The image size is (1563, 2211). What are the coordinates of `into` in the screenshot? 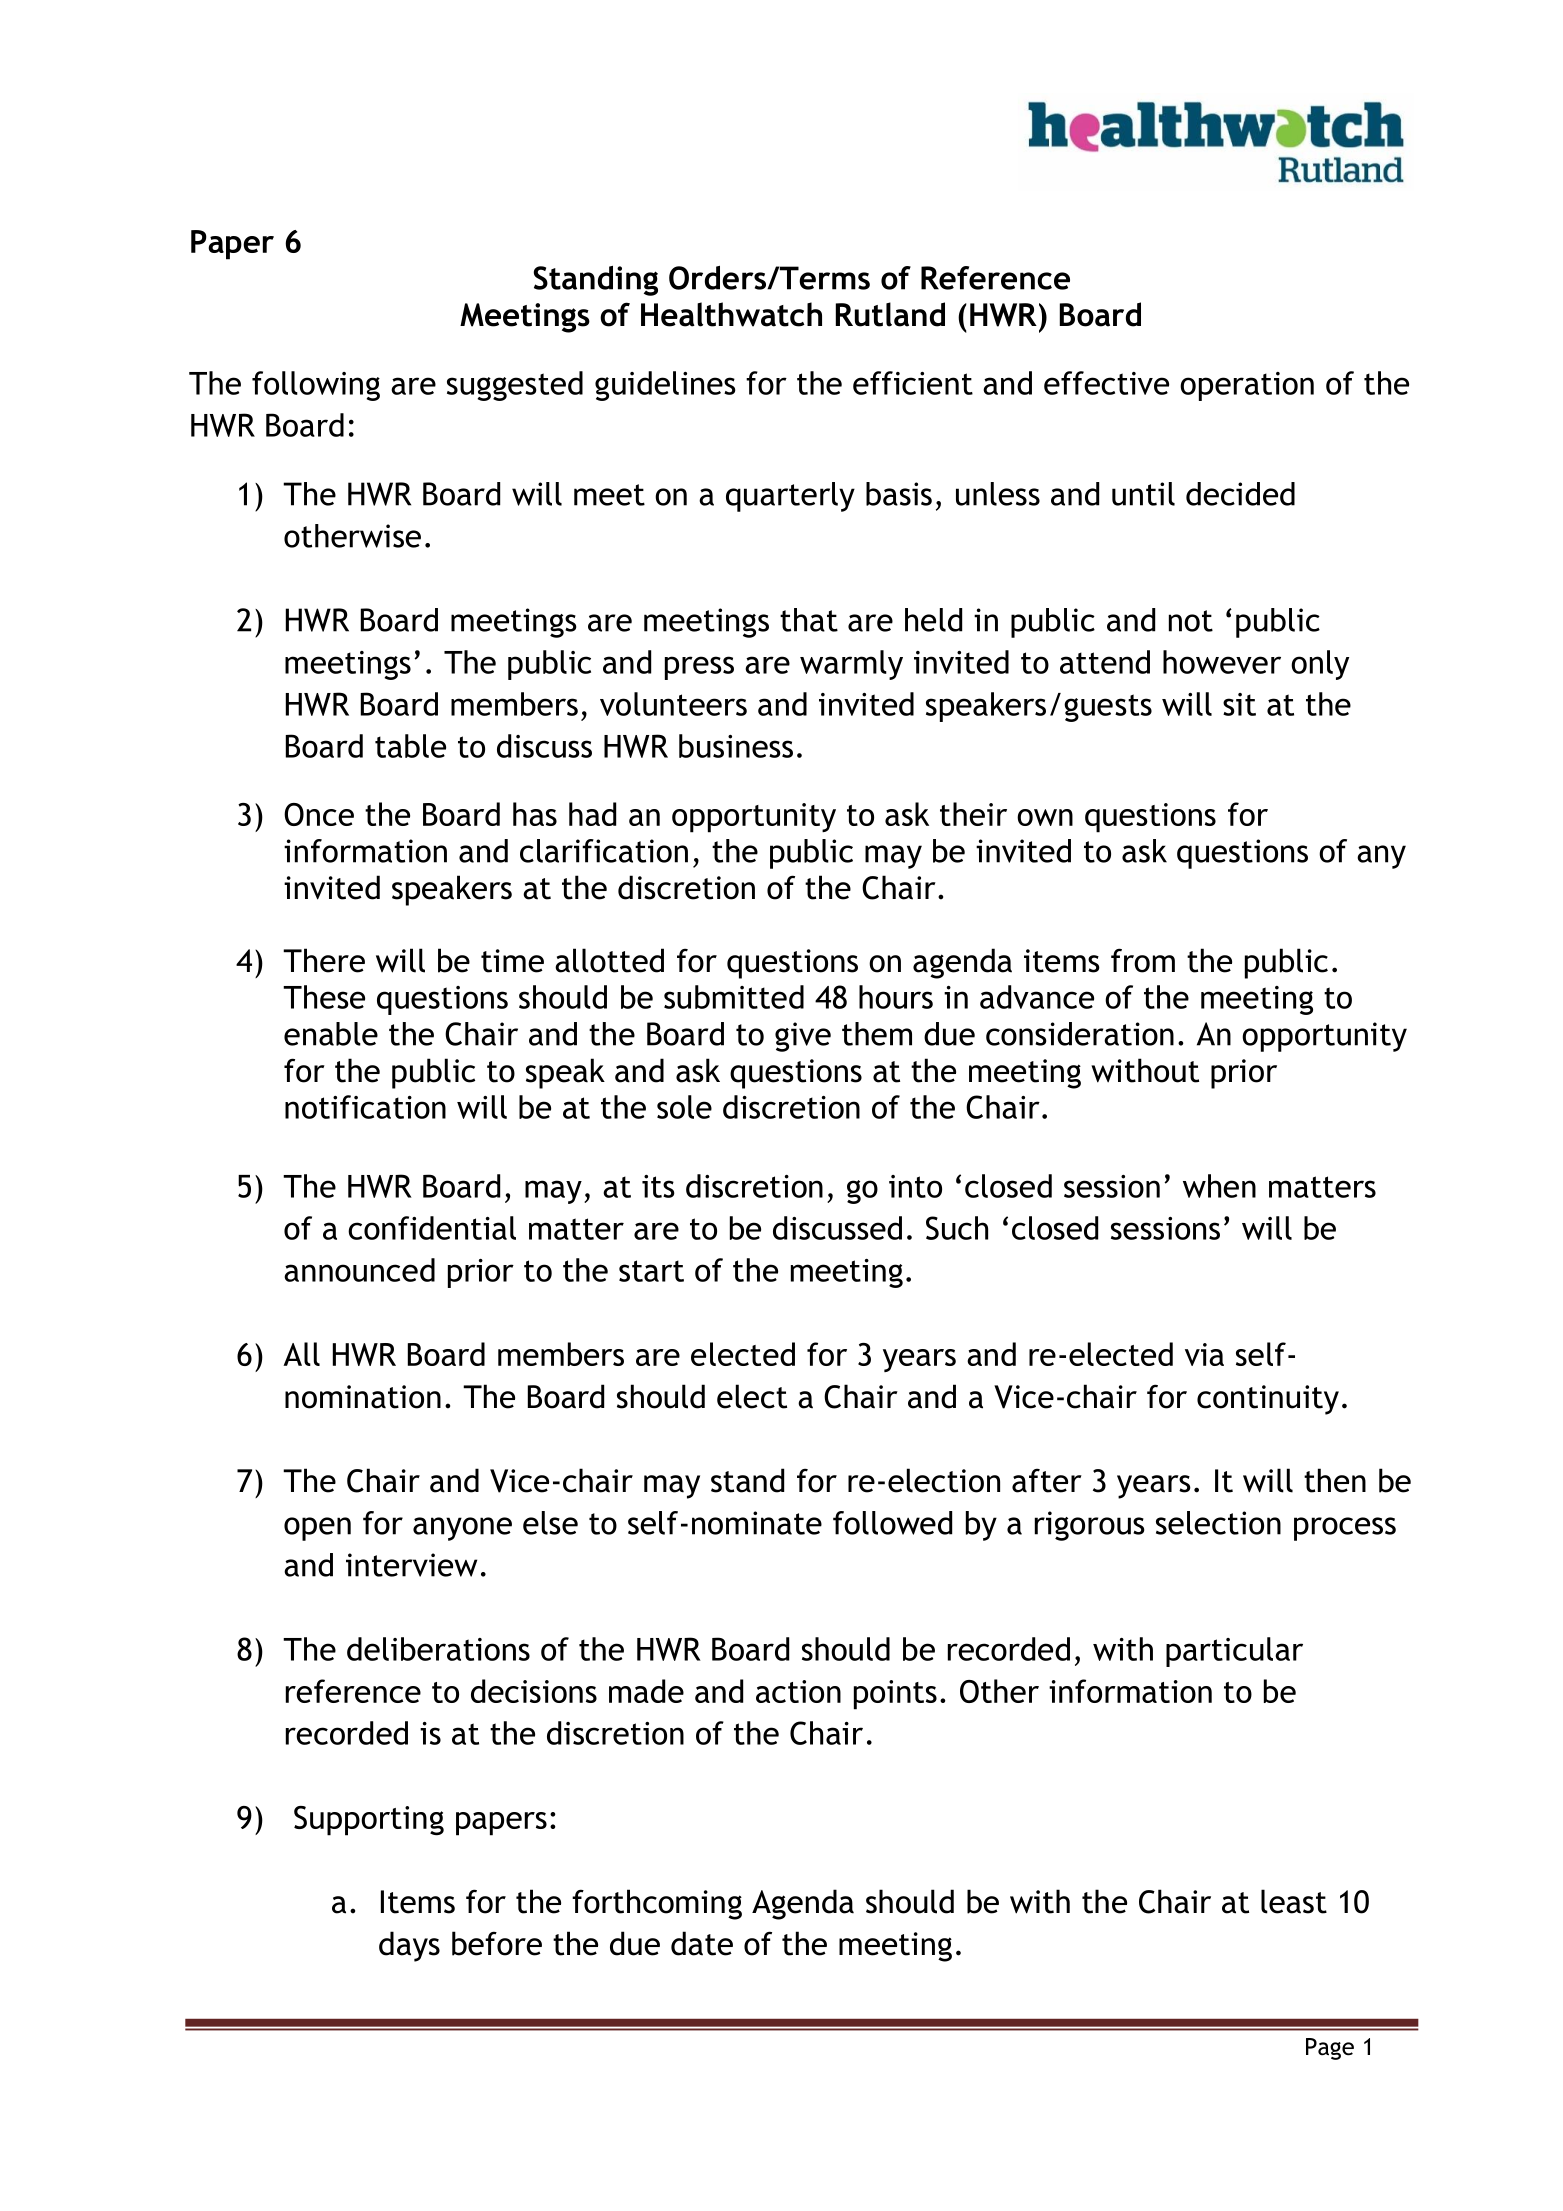 It's located at (915, 1186).
